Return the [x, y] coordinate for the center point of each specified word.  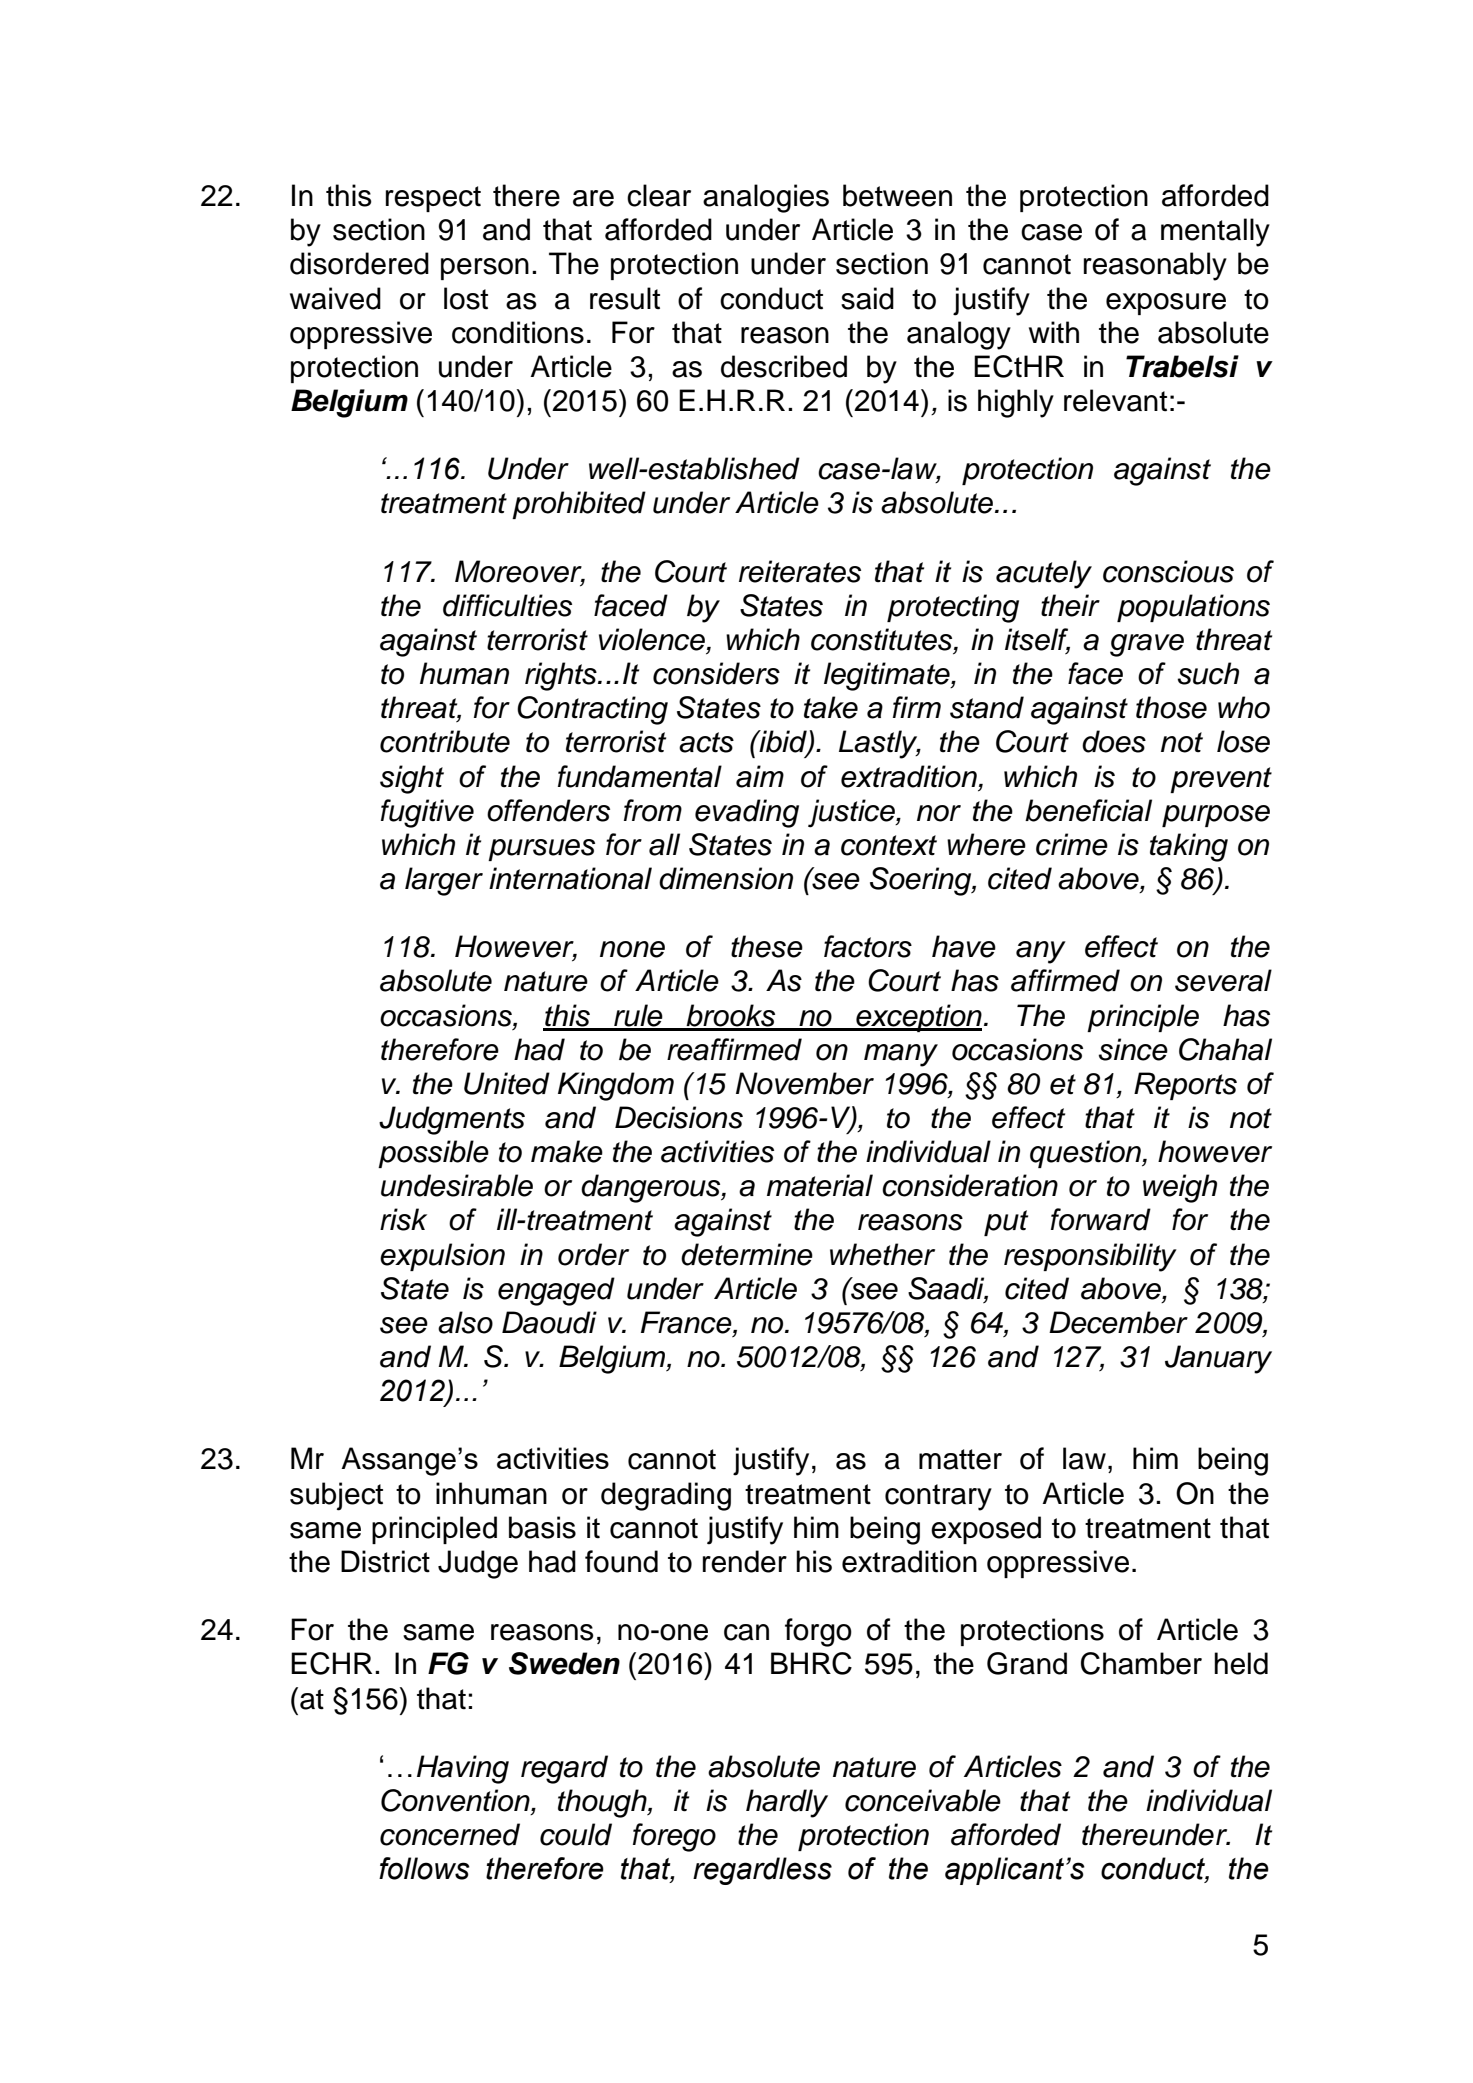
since [1133, 1049]
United [507, 1083]
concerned [450, 1834]
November [805, 1083]
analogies [766, 198]
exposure [1166, 304]
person [485, 269]
